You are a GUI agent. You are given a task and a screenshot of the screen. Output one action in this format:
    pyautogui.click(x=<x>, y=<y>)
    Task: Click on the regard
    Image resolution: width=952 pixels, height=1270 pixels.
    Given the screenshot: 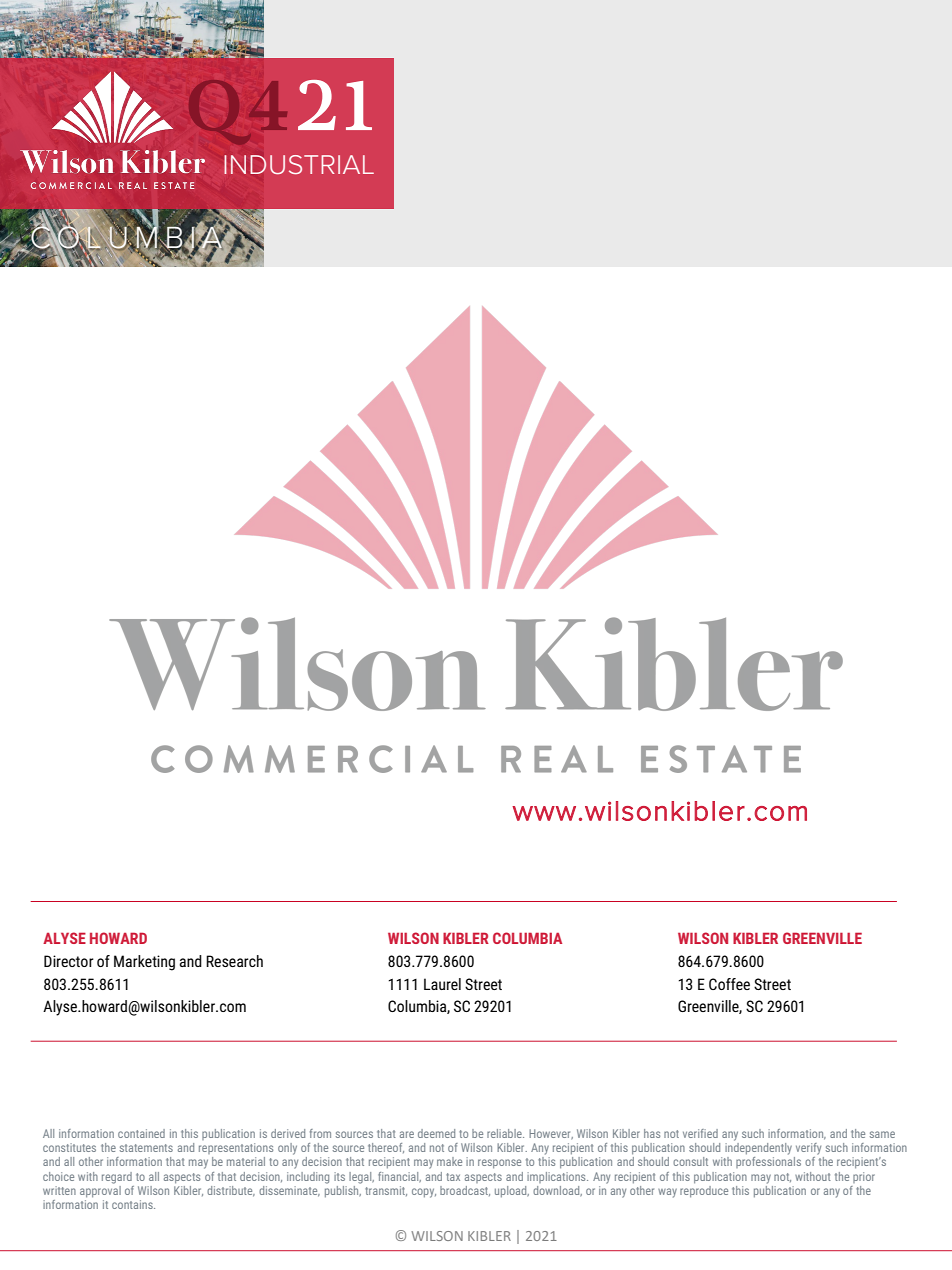 What is the action you would take?
    pyautogui.click(x=117, y=1178)
